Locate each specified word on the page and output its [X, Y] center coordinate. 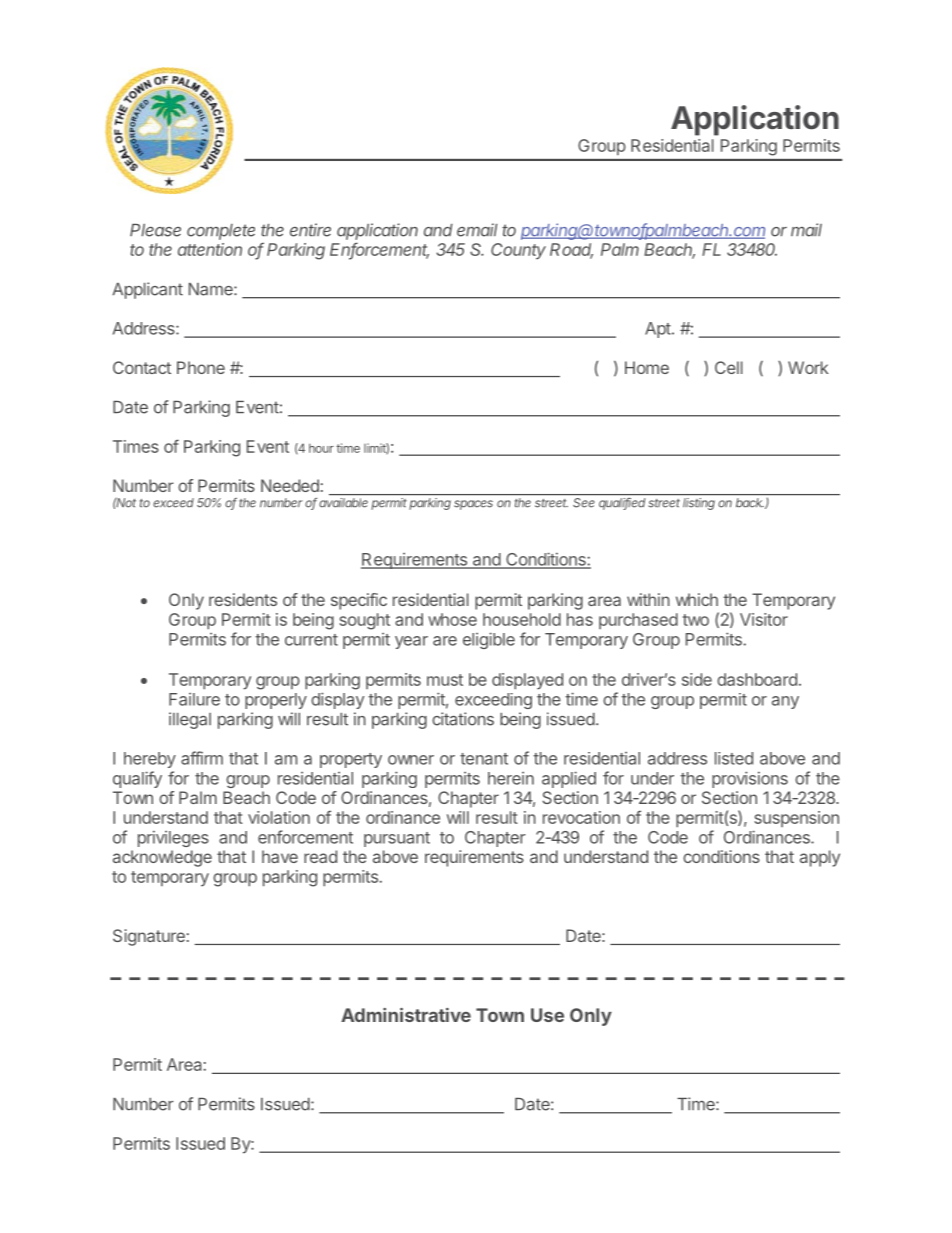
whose [452, 619]
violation [279, 817]
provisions [750, 779]
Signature [149, 937]
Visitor [764, 619]
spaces [473, 505]
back [750, 502]
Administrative [406, 1015]
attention [210, 249]
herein [511, 778]
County [518, 251]
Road [571, 250]
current [311, 640]
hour [321, 448]
